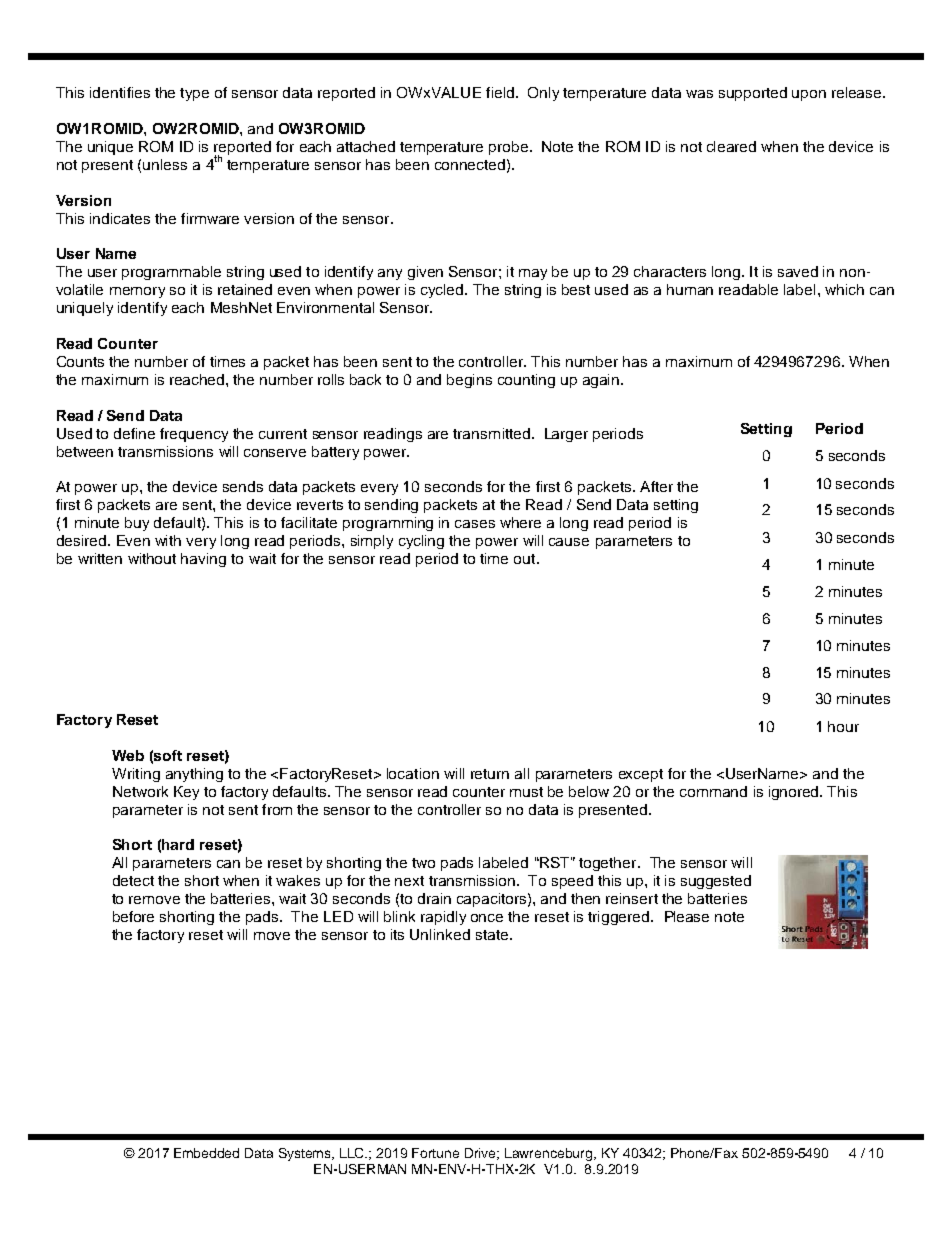  Describe the element at coordinates (687, 916) in the screenshot. I see `Please` at that location.
